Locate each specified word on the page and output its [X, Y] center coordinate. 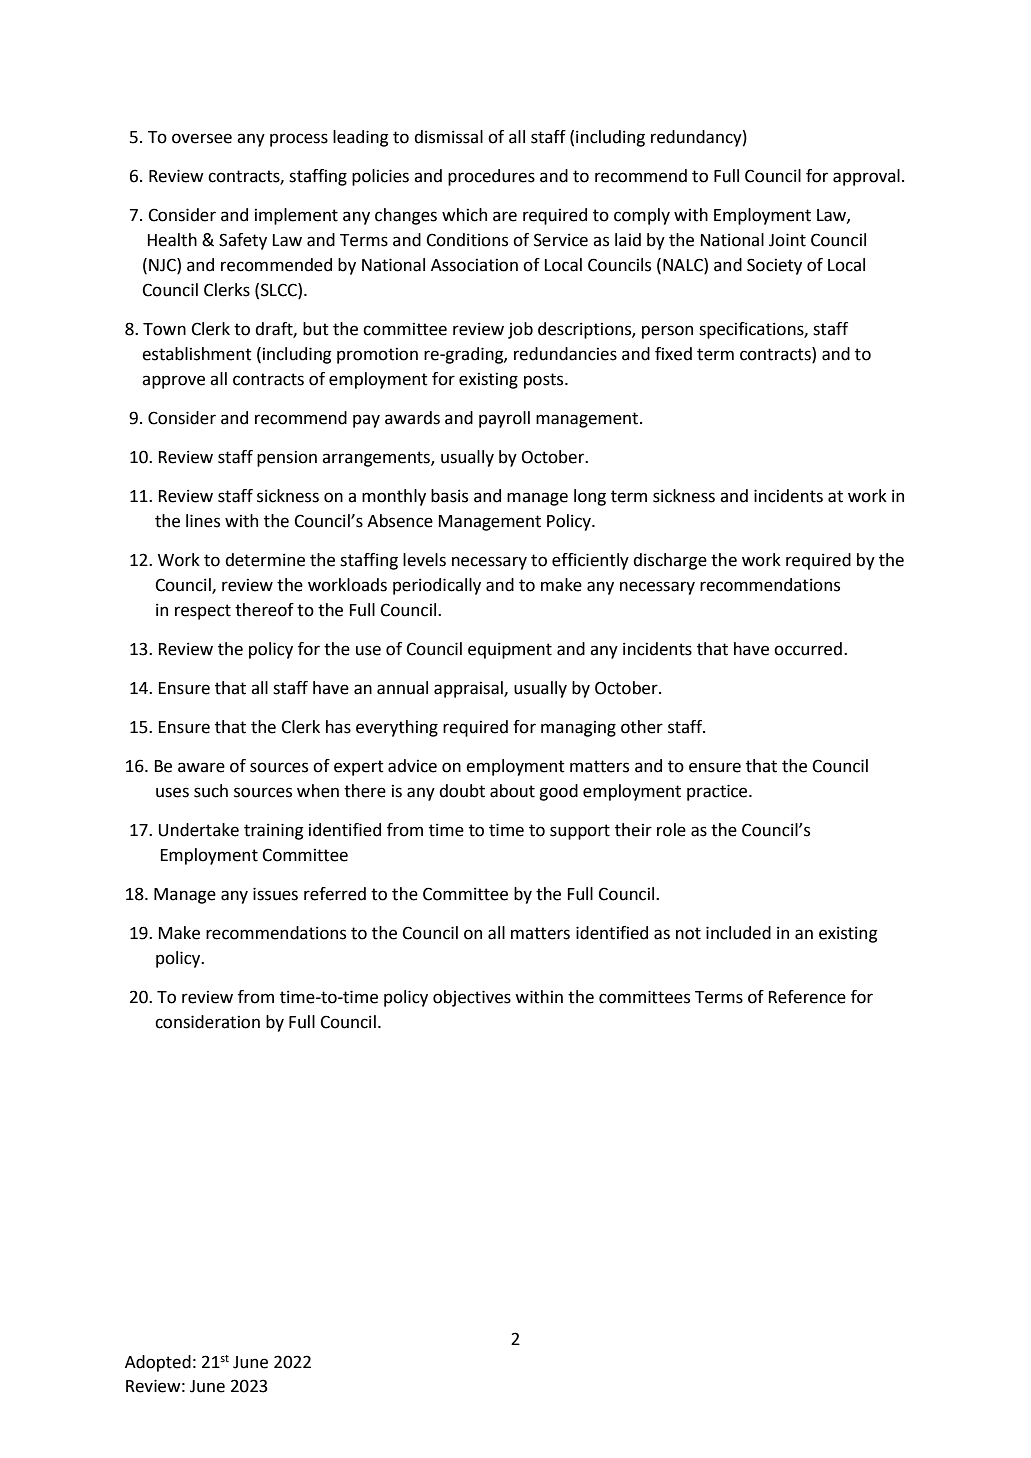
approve [173, 382]
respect [203, 612]
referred [335, 894]
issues [275, 894]
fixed [673, 354]
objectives [472, 998]
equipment [510, 650]
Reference [807, 997]
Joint [787, 240]
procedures [491, 177]
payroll [504, 419]
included [738, 933]
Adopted [158, 1363]
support [580, 832]
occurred [808, 649]
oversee [202, 138]
